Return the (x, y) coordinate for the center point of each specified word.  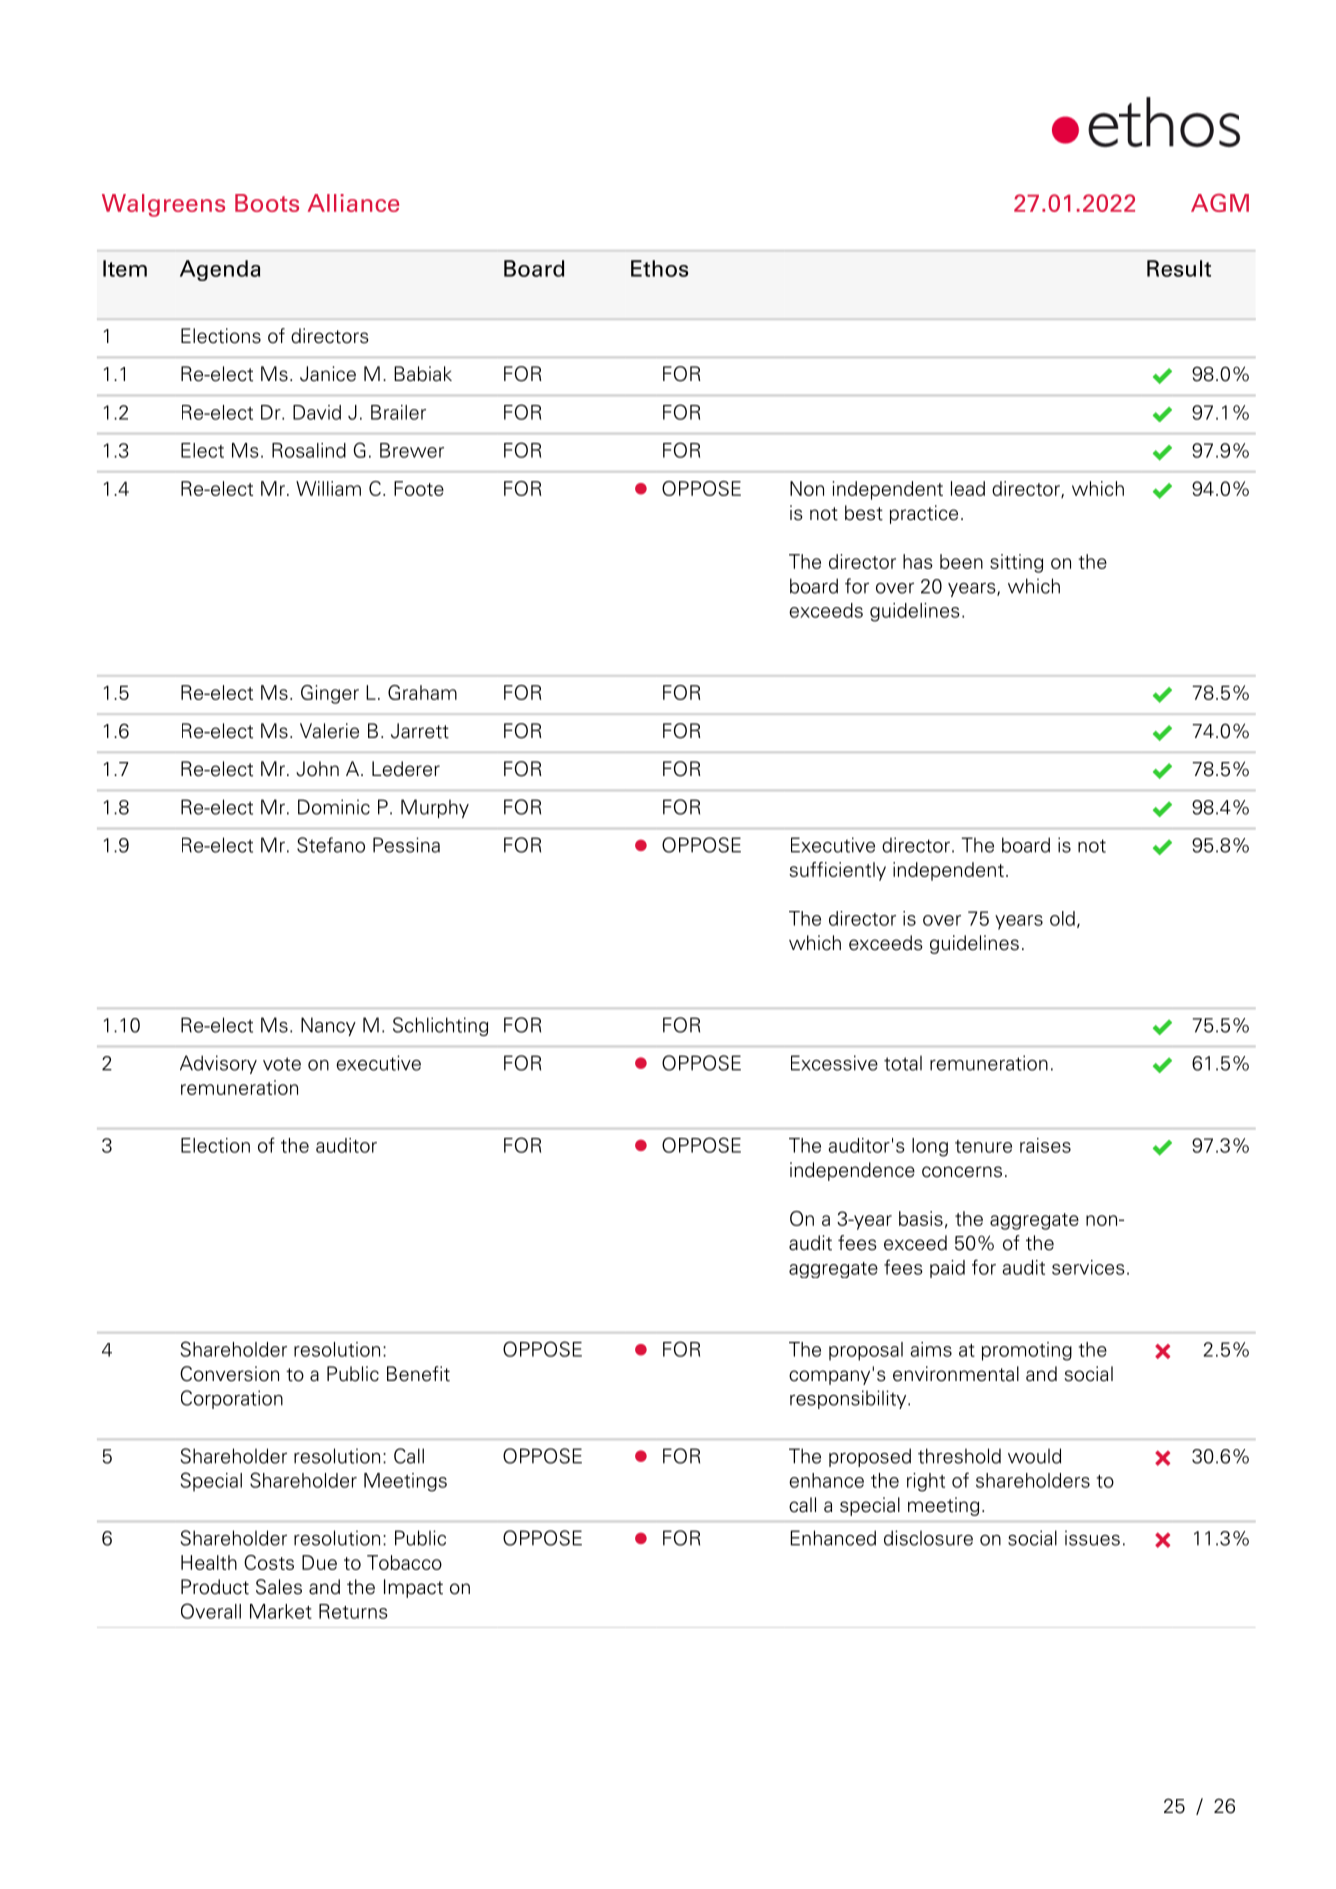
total (903, 1063)
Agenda (220, 270)
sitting (1016, 563)
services (1088, 1267)
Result (1179, 268)
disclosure (928, 1538)
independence (852, 1171)
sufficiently (837, 871)
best (864, 513)
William (328, 488)
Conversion (229, 1374)
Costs (269, 1562)
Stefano (331, 845)
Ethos (659, 268)
